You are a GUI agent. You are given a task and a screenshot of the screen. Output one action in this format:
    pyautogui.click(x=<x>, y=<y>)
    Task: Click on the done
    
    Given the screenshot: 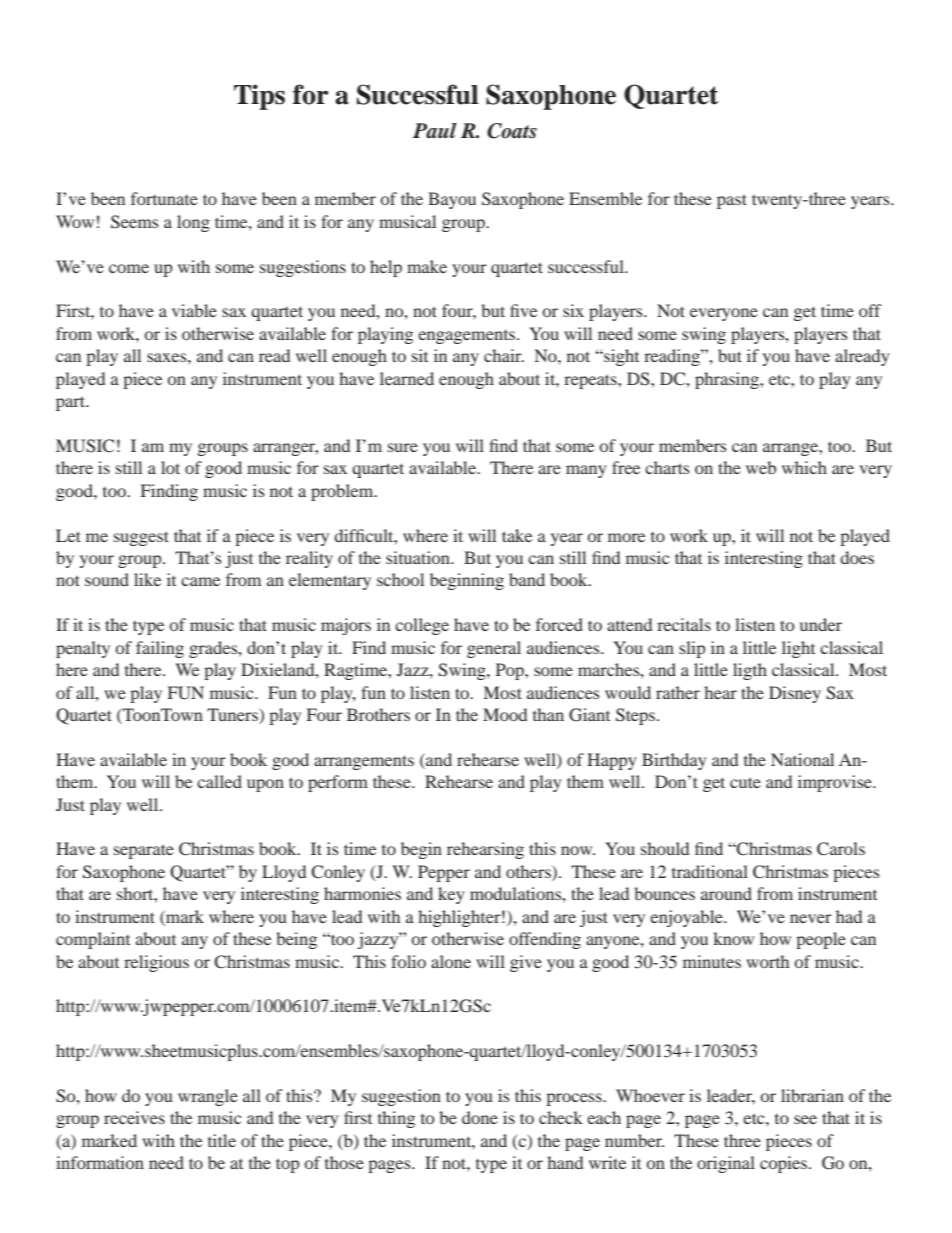 What is the action you would take?
    pyautogui.click(x=480, y=1117)
